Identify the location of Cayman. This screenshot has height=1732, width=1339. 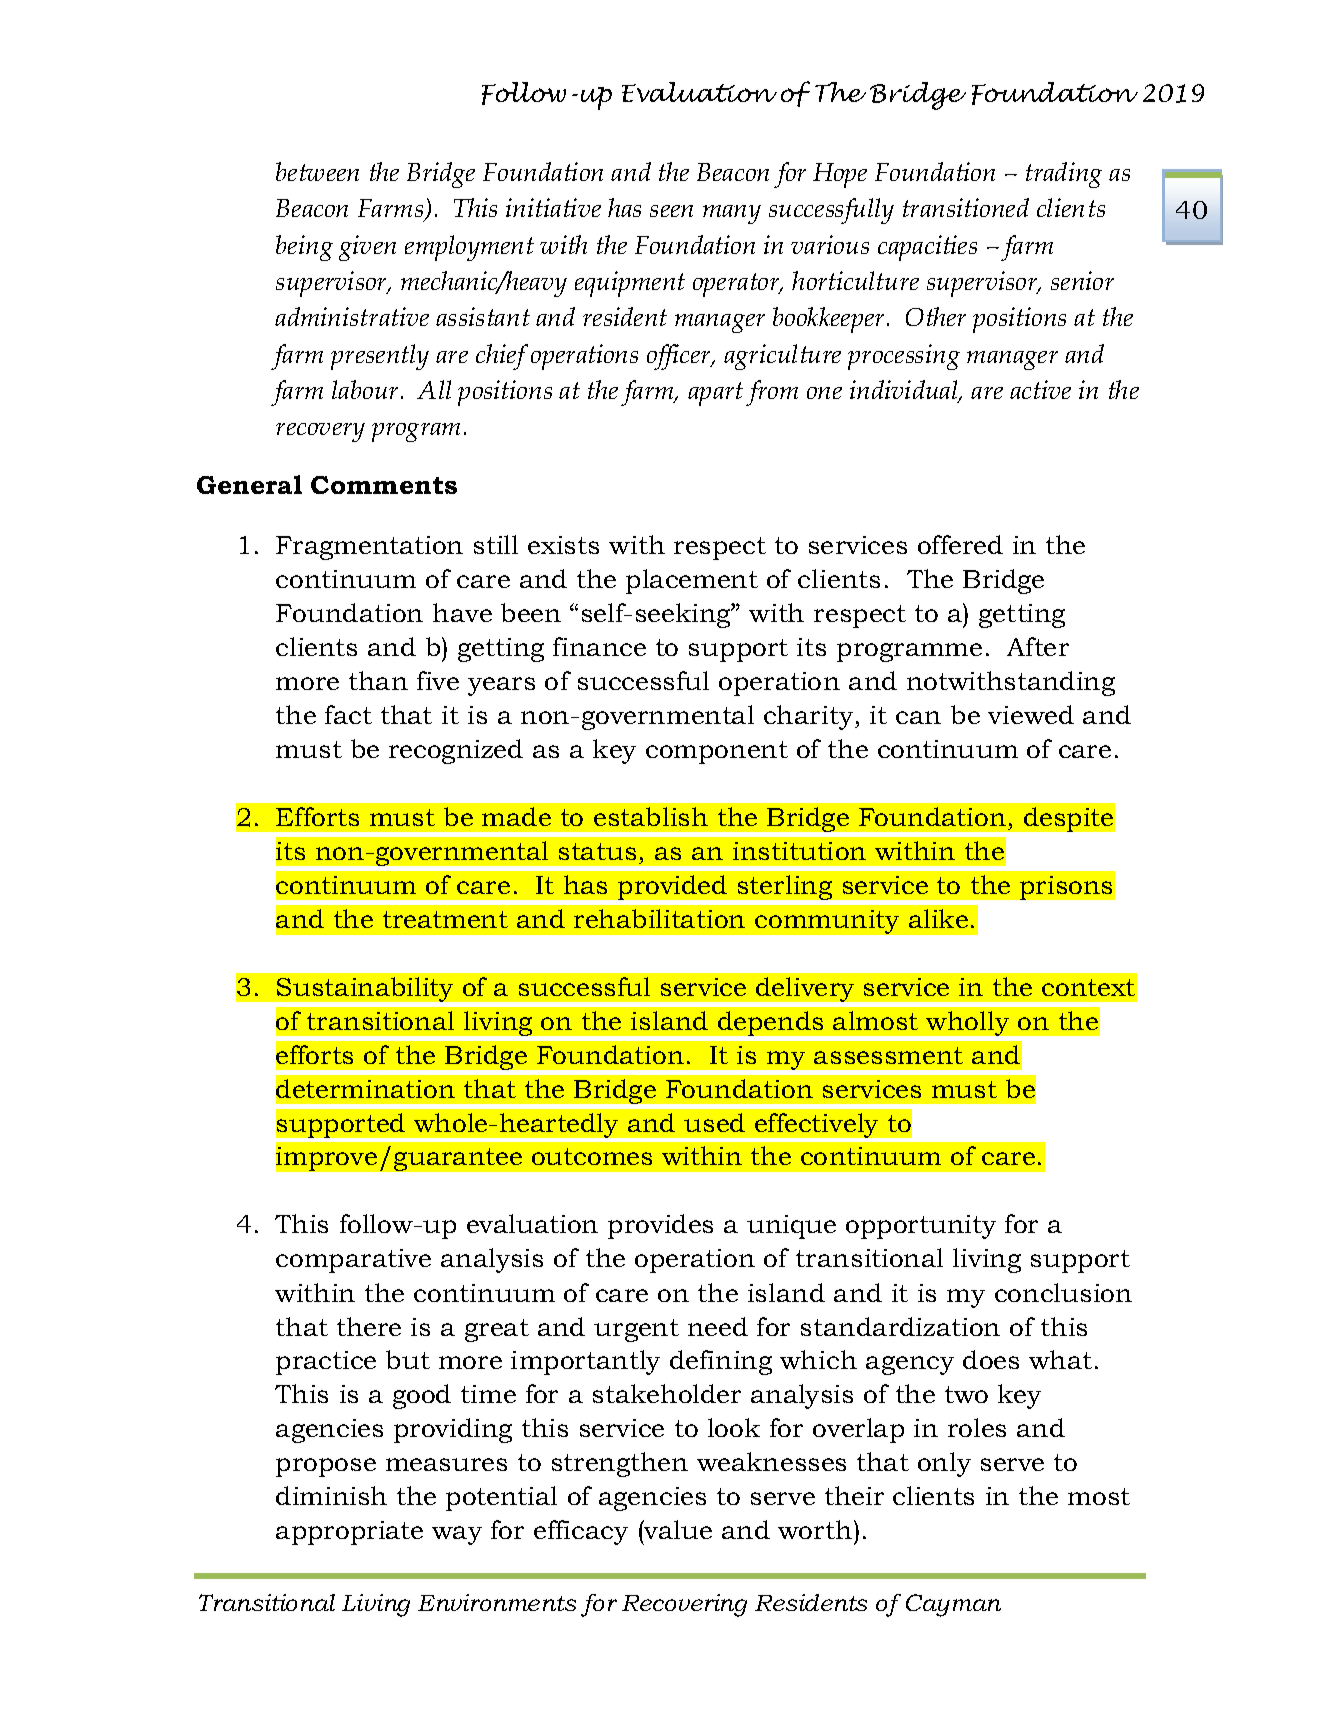
(953, 1605).
